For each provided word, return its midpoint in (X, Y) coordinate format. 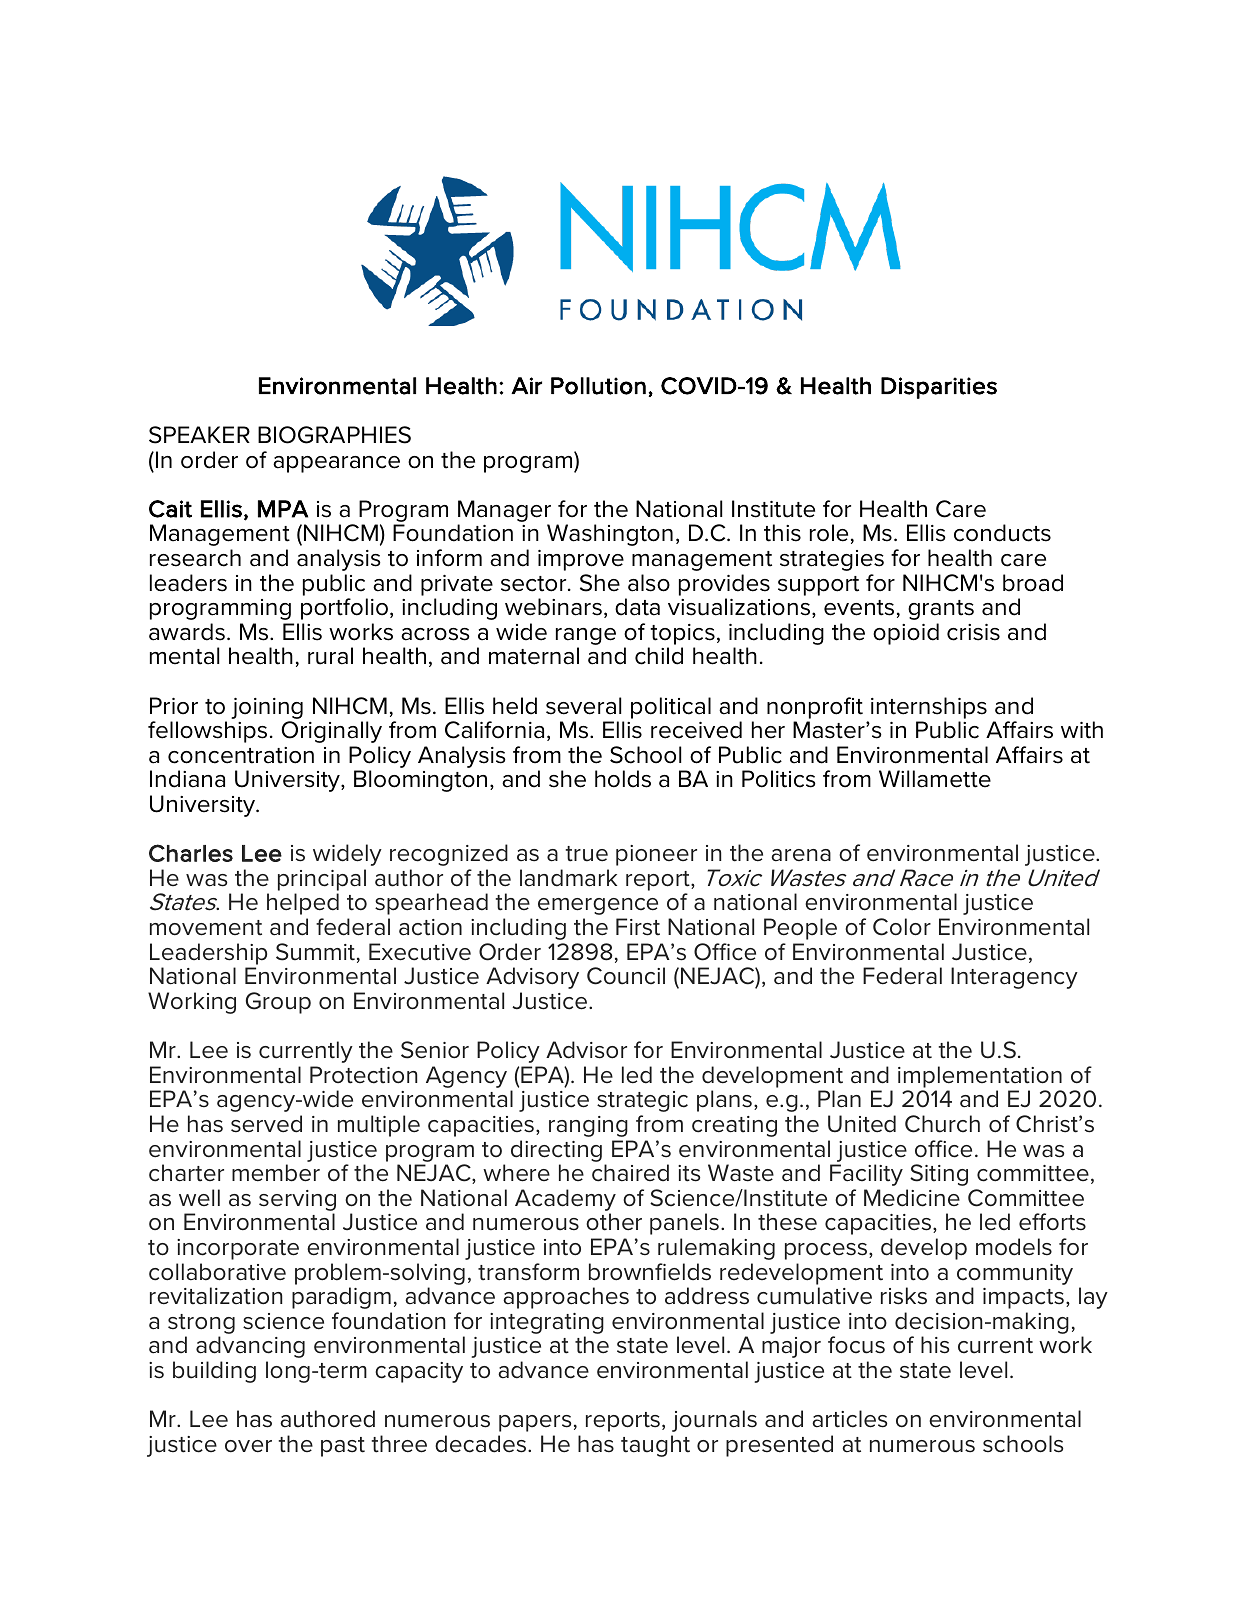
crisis (973, 632)
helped (303, 904)
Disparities (939, 388)
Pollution (598, 386)
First (638, 927)
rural (330, 656)
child (659, 656)
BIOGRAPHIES (334, 435)
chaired (630, 1173)
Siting (939, 1175)
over (248, 1446)
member (276, 1173)
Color (902, 927)
